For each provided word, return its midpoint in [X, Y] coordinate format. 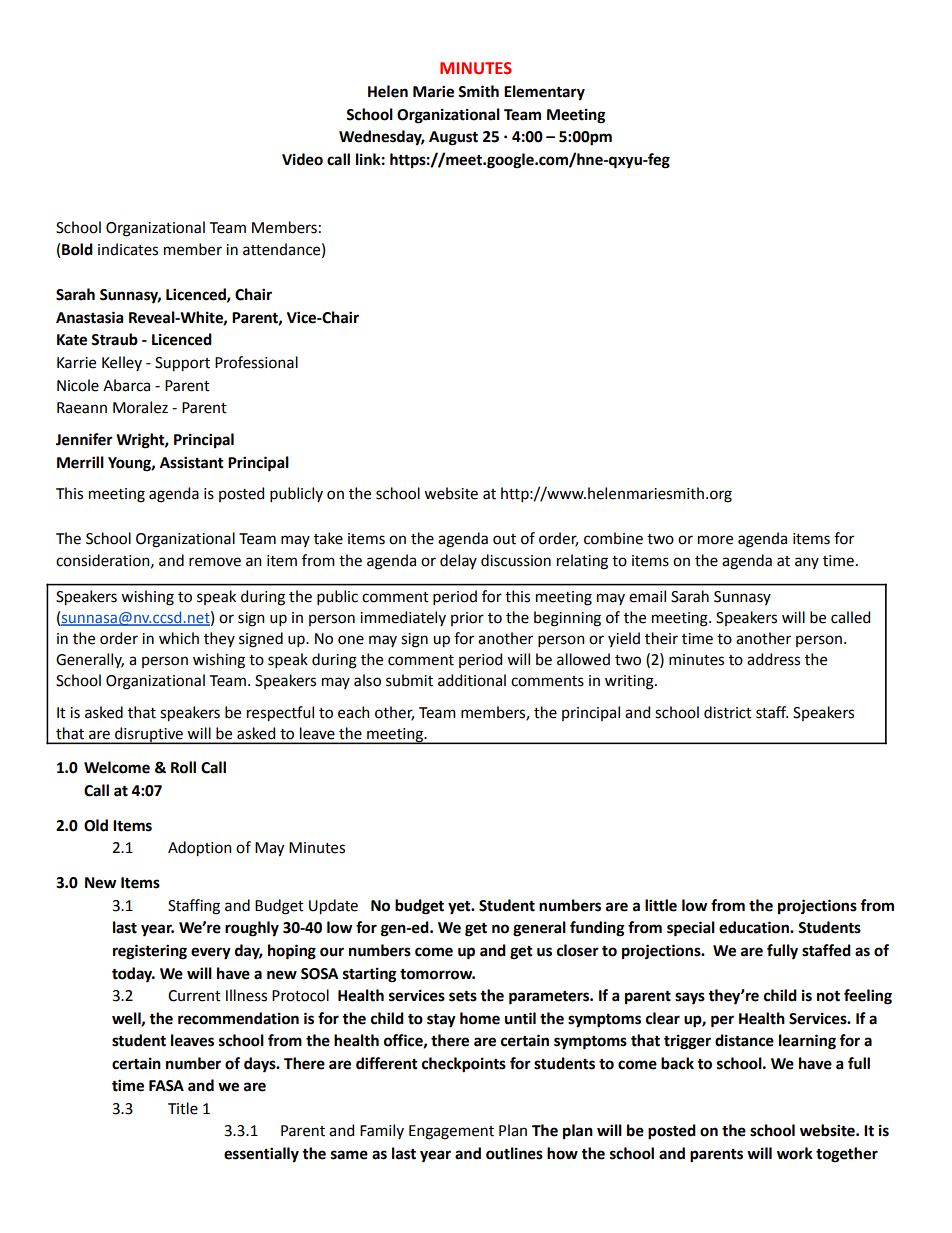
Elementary [544, 93]
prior [467, 619]
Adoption [200, 849]
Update [333, 907]
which [179, 638]
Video [302, 159]
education [755, 927]
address [773, 659]
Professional [256, 362]
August [453, 138]
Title [183, 1108]
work [795, 1153]
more [715, 540]
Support [182, 364]
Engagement [451, 1132]
